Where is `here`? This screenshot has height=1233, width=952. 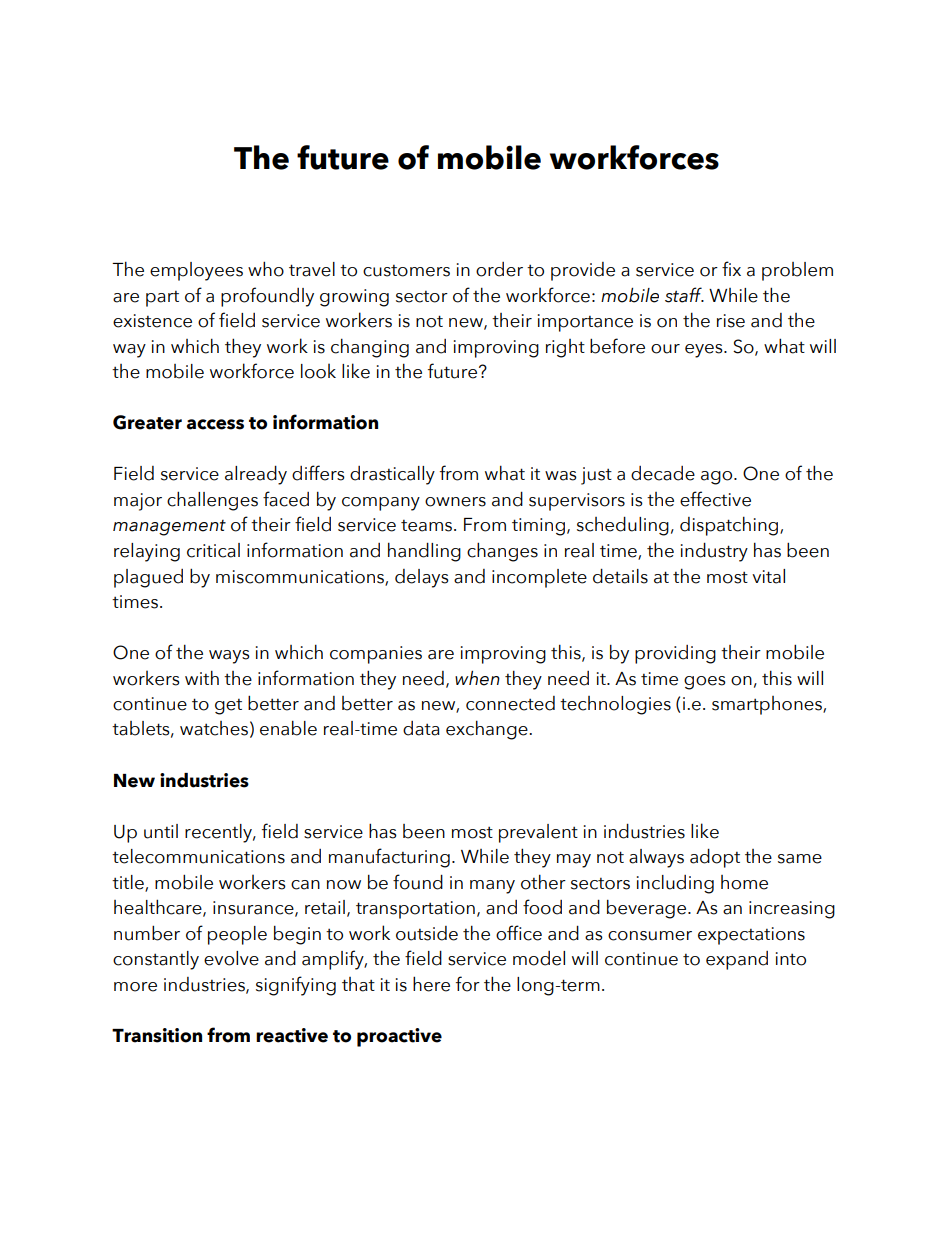
here is located at coordinates (431, 984).
